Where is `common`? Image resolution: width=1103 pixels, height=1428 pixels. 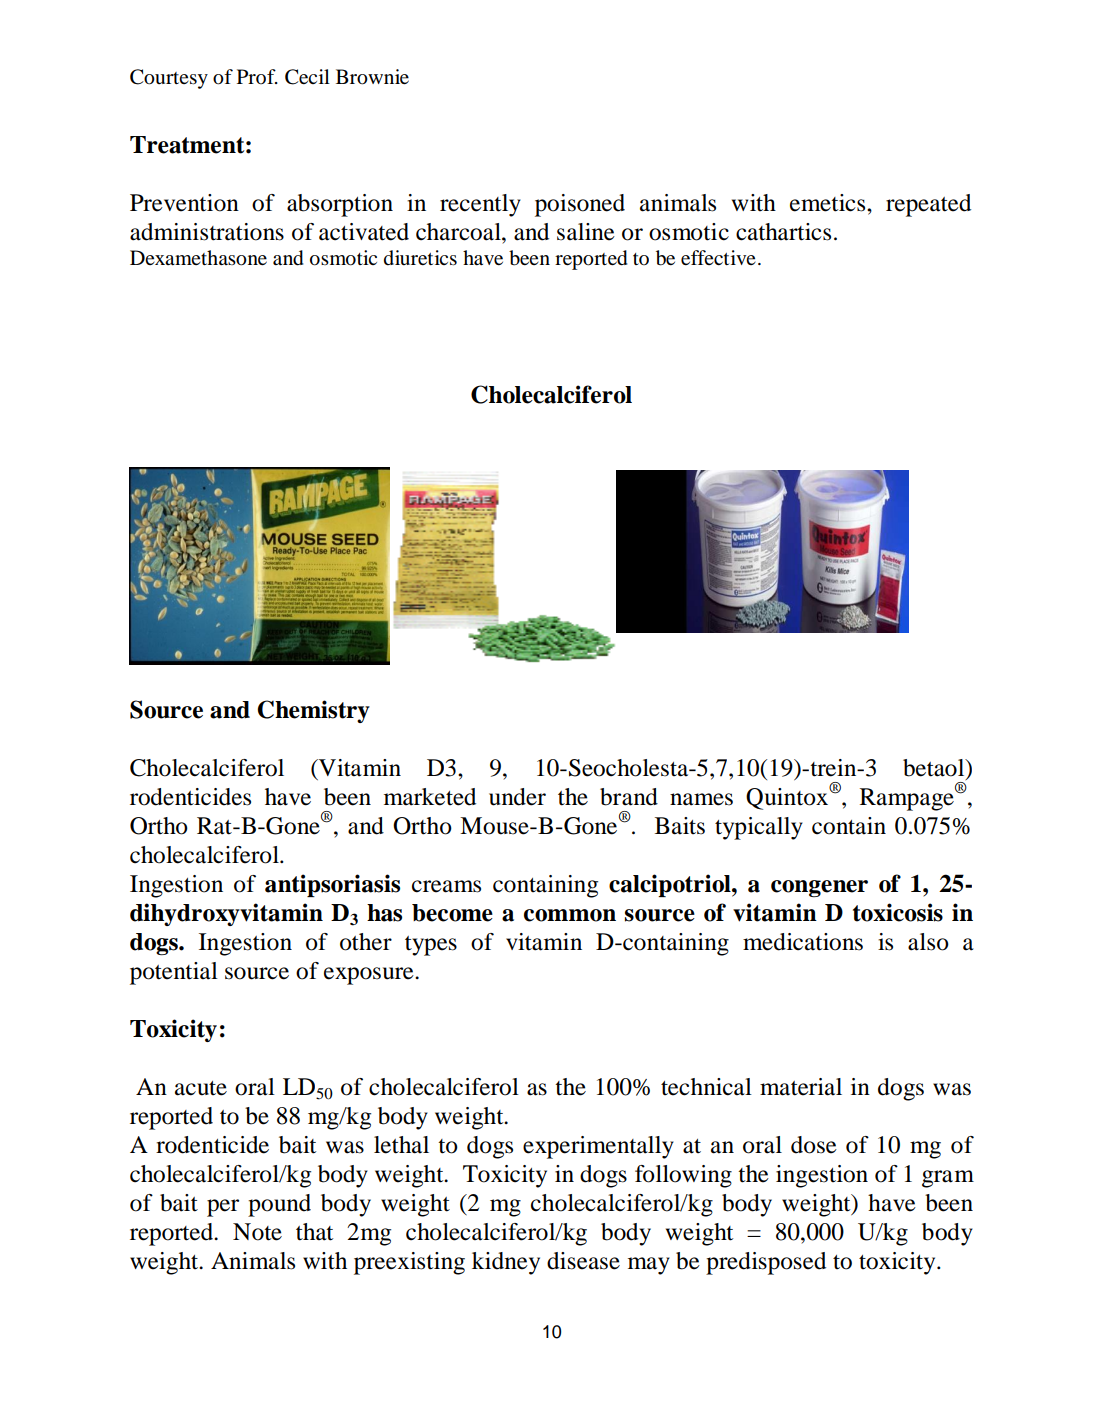
common is located at coordinates (570, 915).
